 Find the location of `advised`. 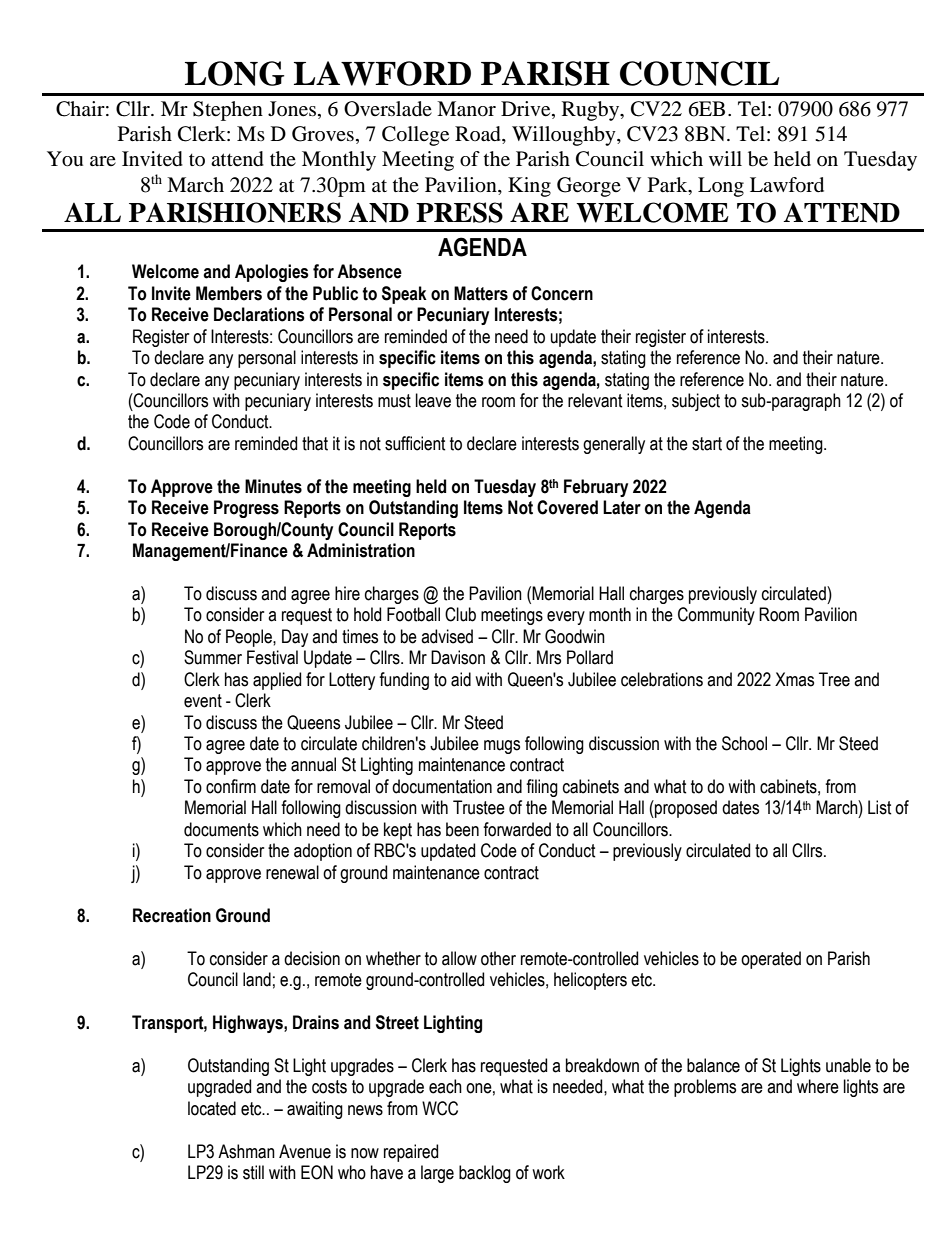

advised is located at coordinates (447, 636).
